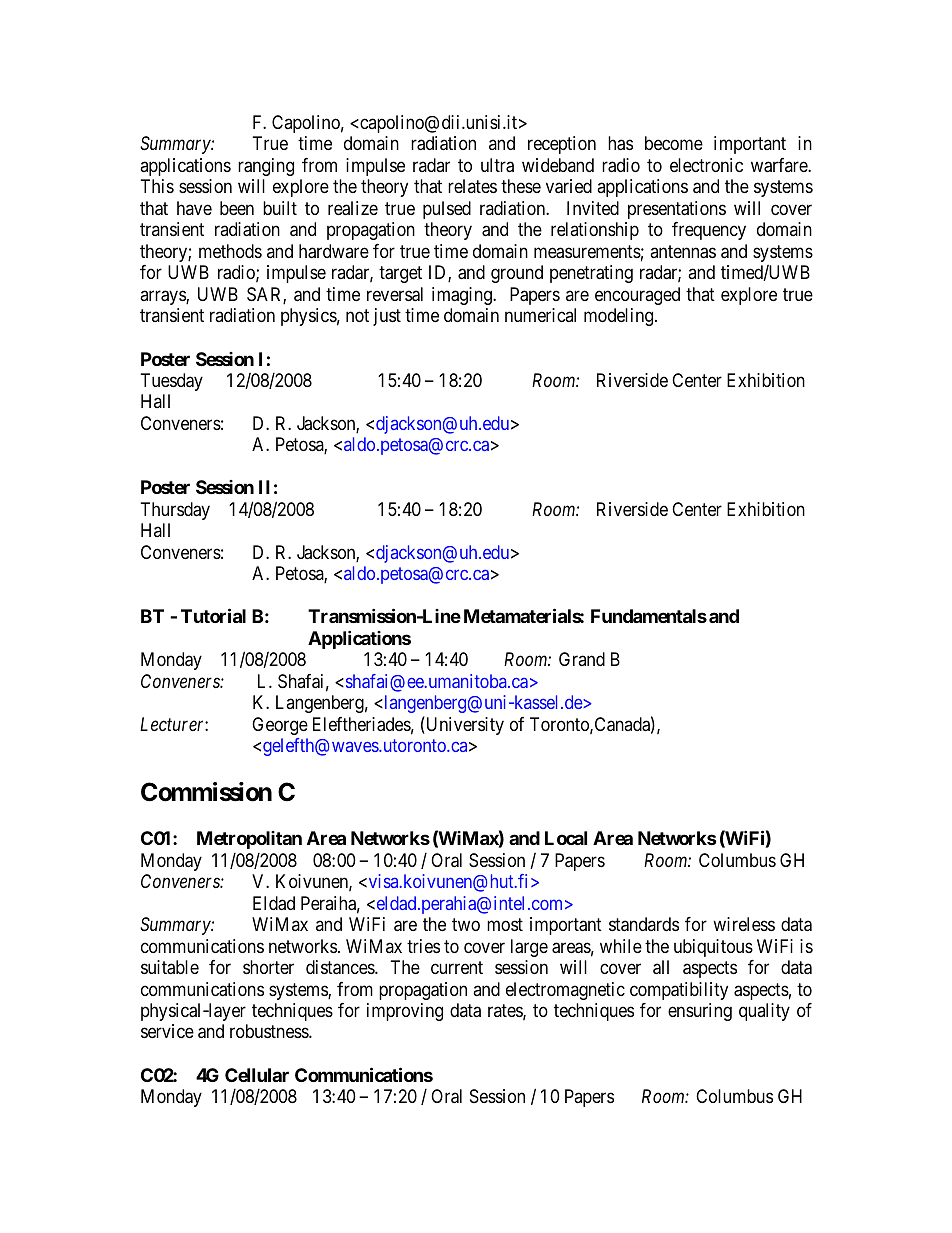 The width and height of the screenshot is (952, 1233). What do you see at coordinates (266, 167) in the screenshot?
I see `ranging` at bounding box center [266, 167].
